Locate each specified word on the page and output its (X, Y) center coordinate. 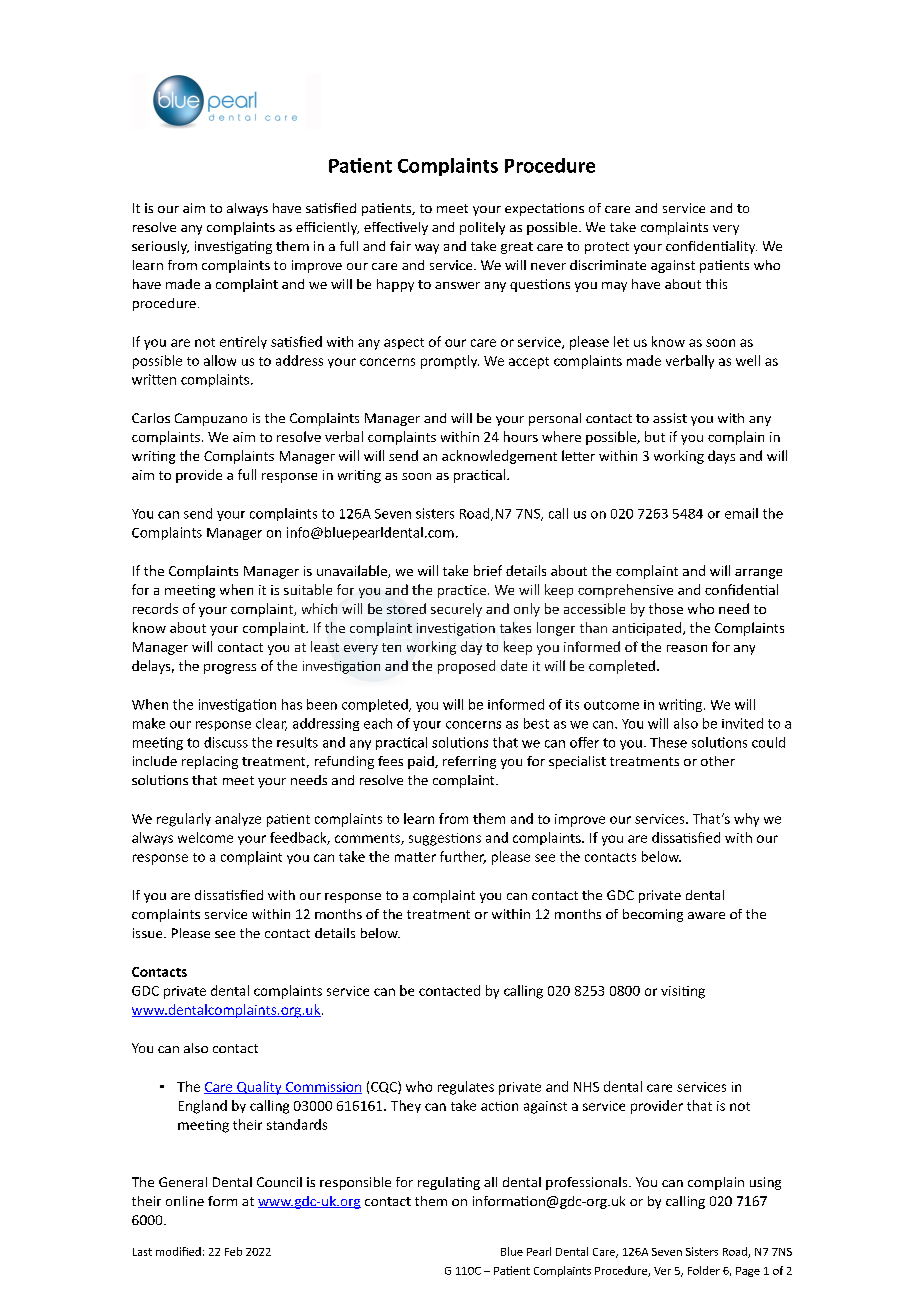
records (155, 608)
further (463, 857)
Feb (233, 1251)
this (716, 284)
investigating (233, 247)
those (666, 608)
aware (706, 915)
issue (149, 933)
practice (463, 591)
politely (482, 228)
